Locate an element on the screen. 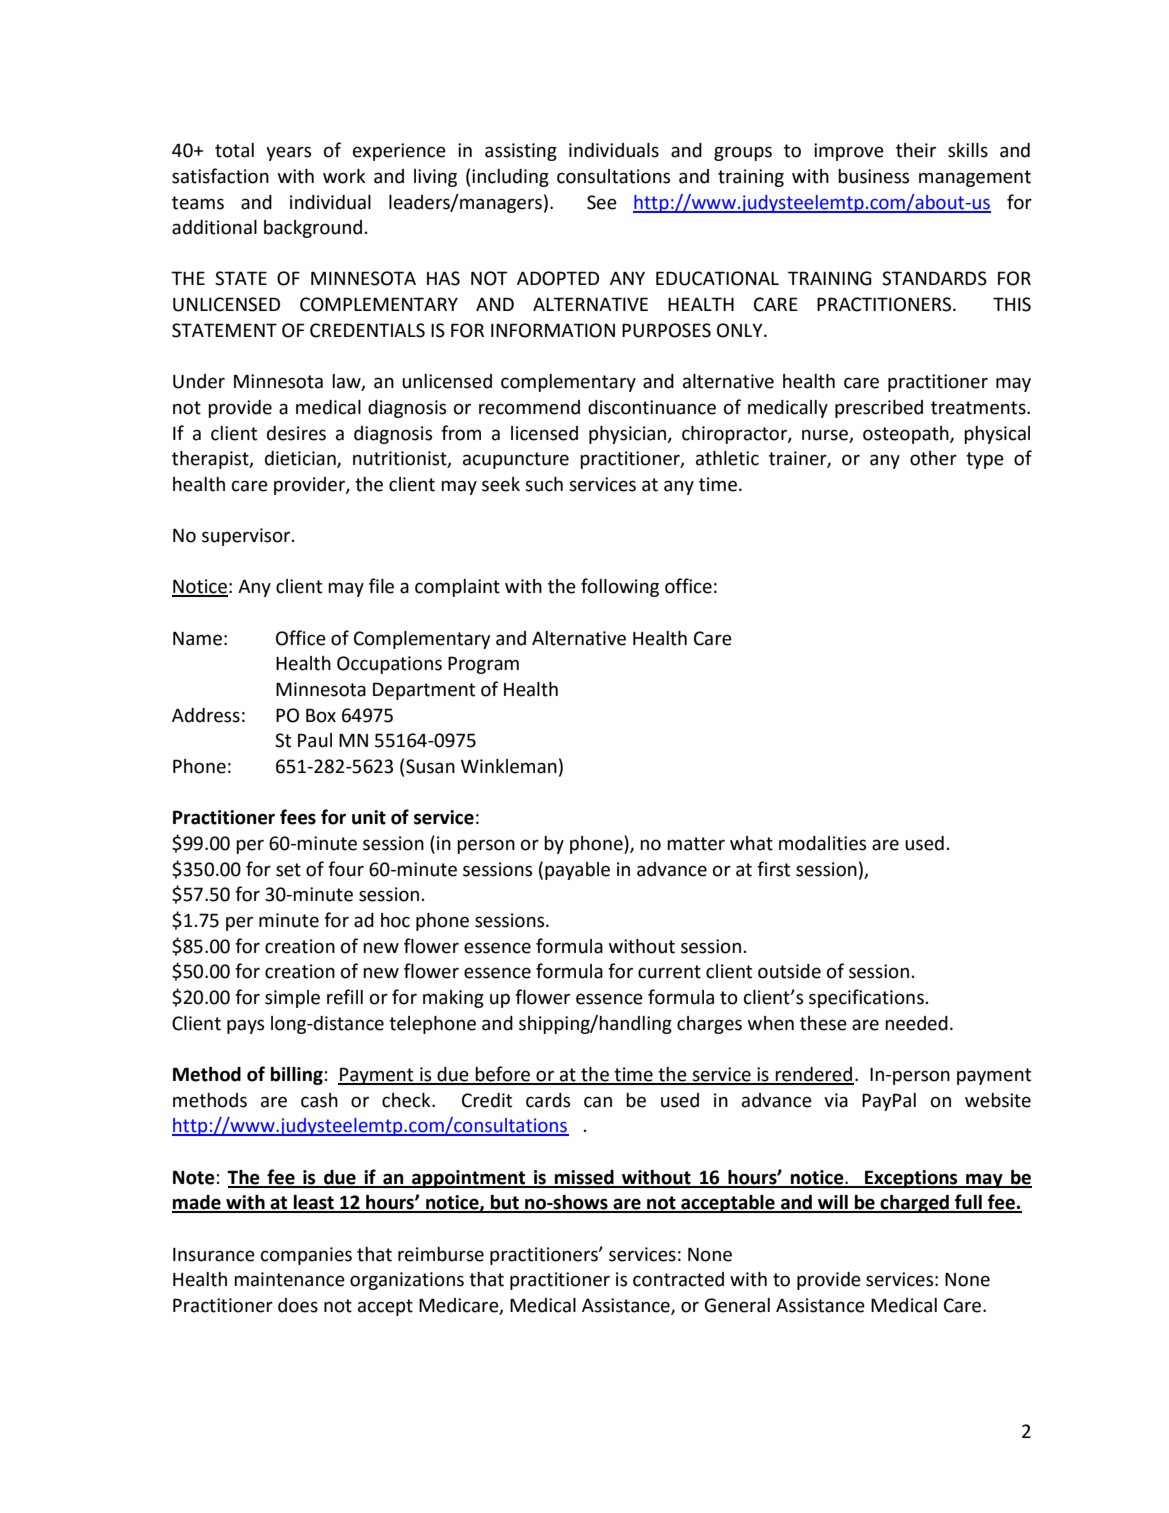 The width and height of the screenshot is (1169, 1513). following is located at coordinates (620, 587).
